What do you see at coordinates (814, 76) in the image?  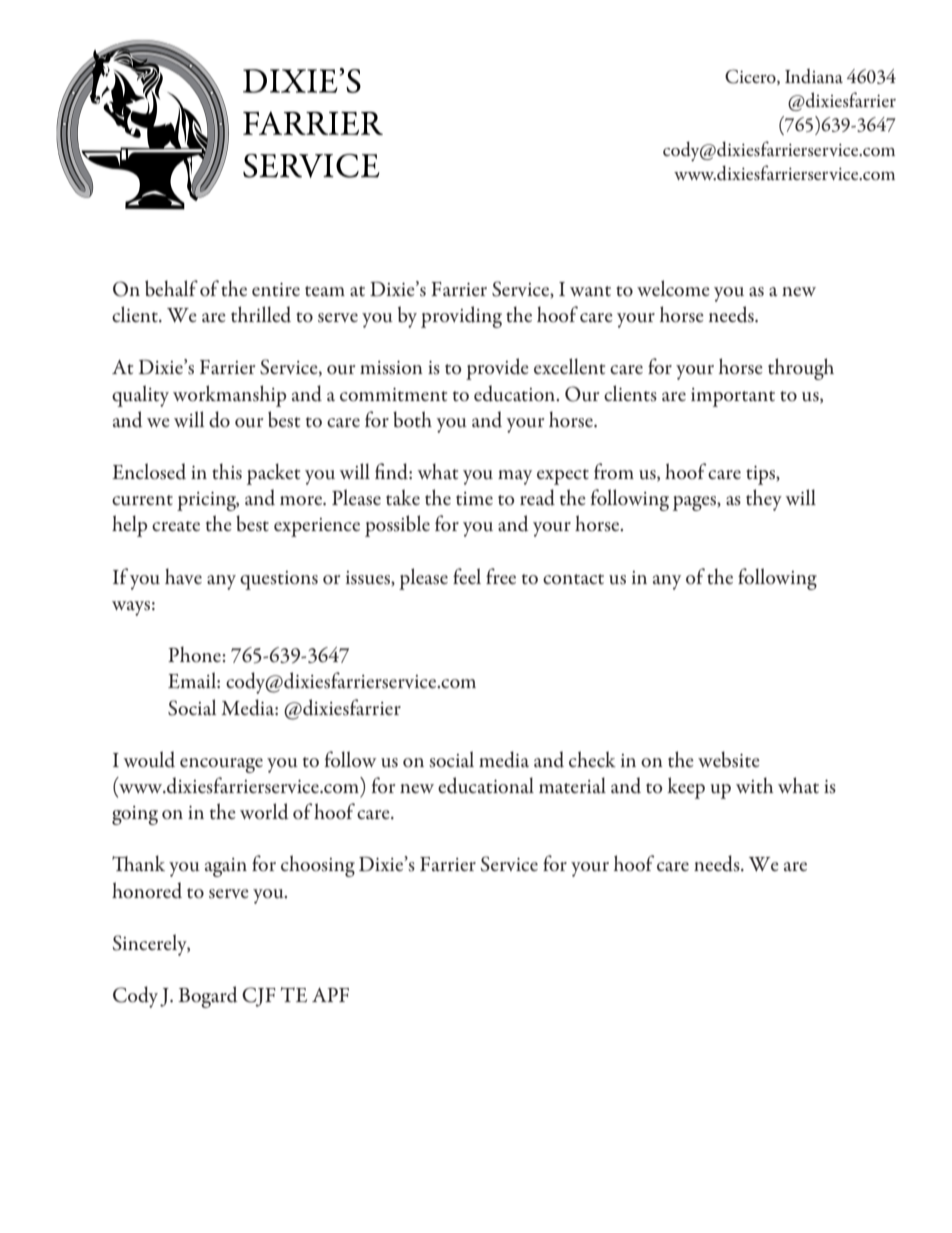 I see `Indiana` at bounding box center [814, 76].
